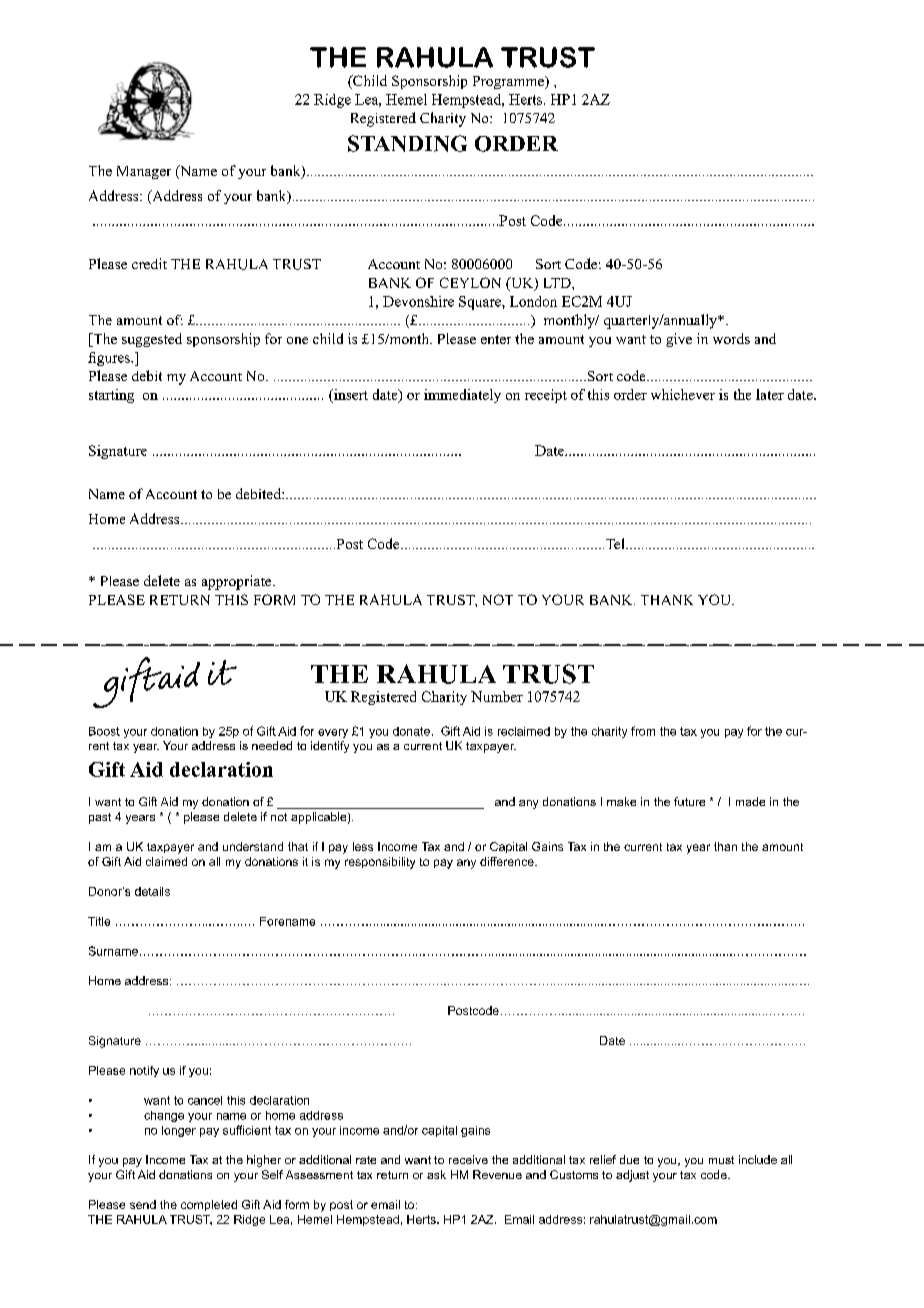 This page has width=924, height=1308. What do you see at coordinates (689, 801) in the page?
I see `future` at bounding box center [689, 801].
